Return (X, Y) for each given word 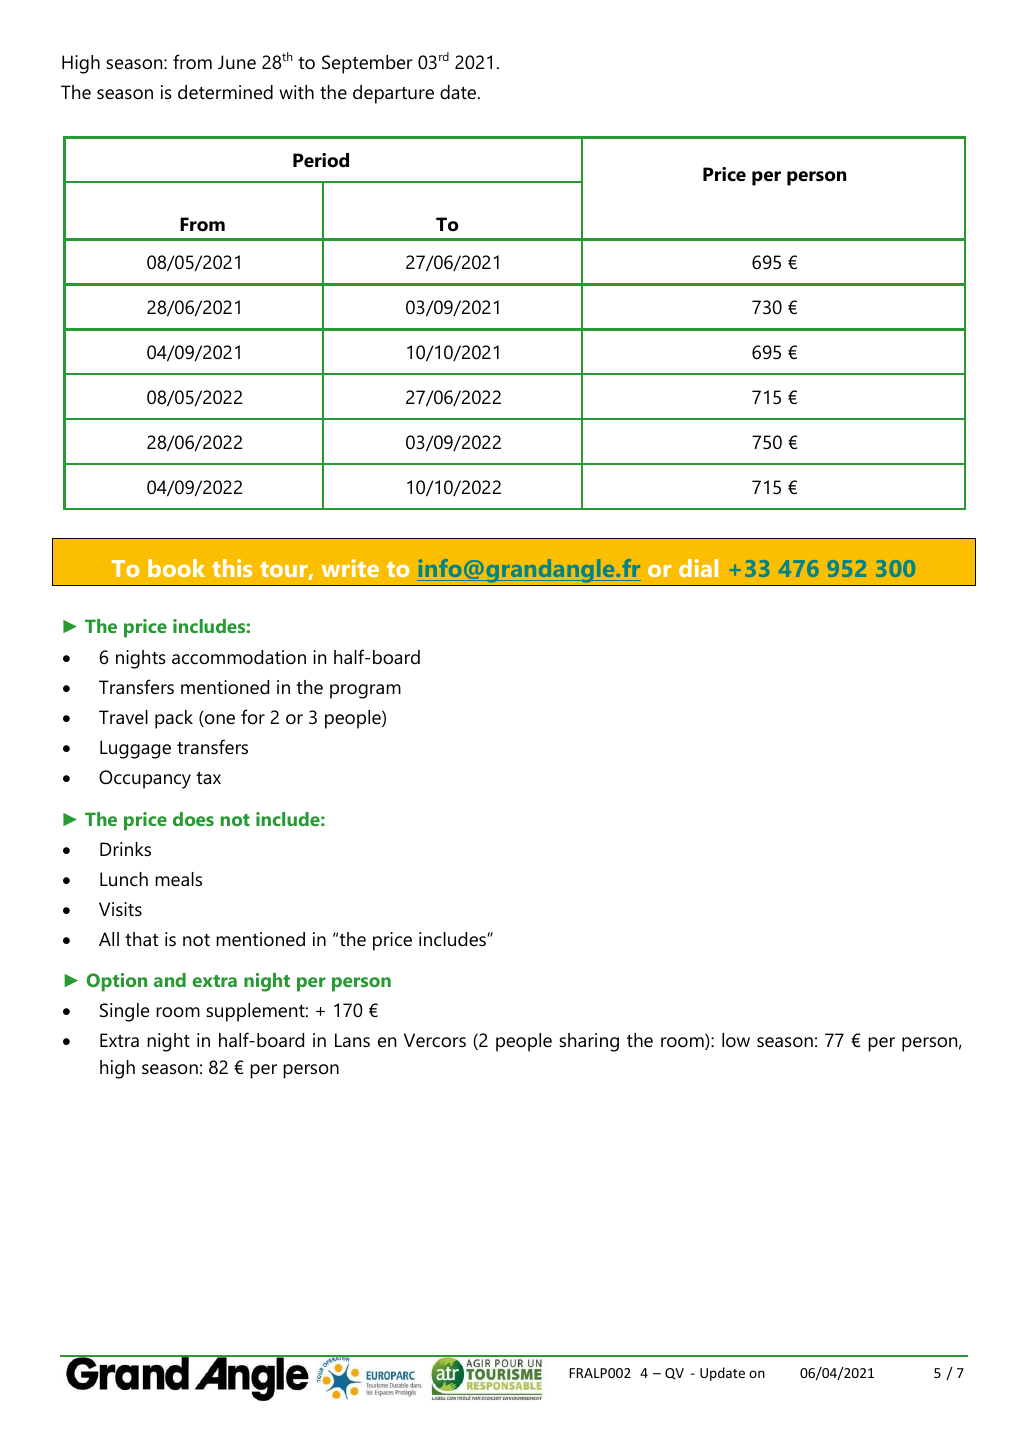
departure (393, 94)
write (350, 568)
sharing (589, 1042)
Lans (352, 1040)
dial (698, 568)
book (176, 568)
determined (225, 92)
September (367, 64)
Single (124, 1012)
